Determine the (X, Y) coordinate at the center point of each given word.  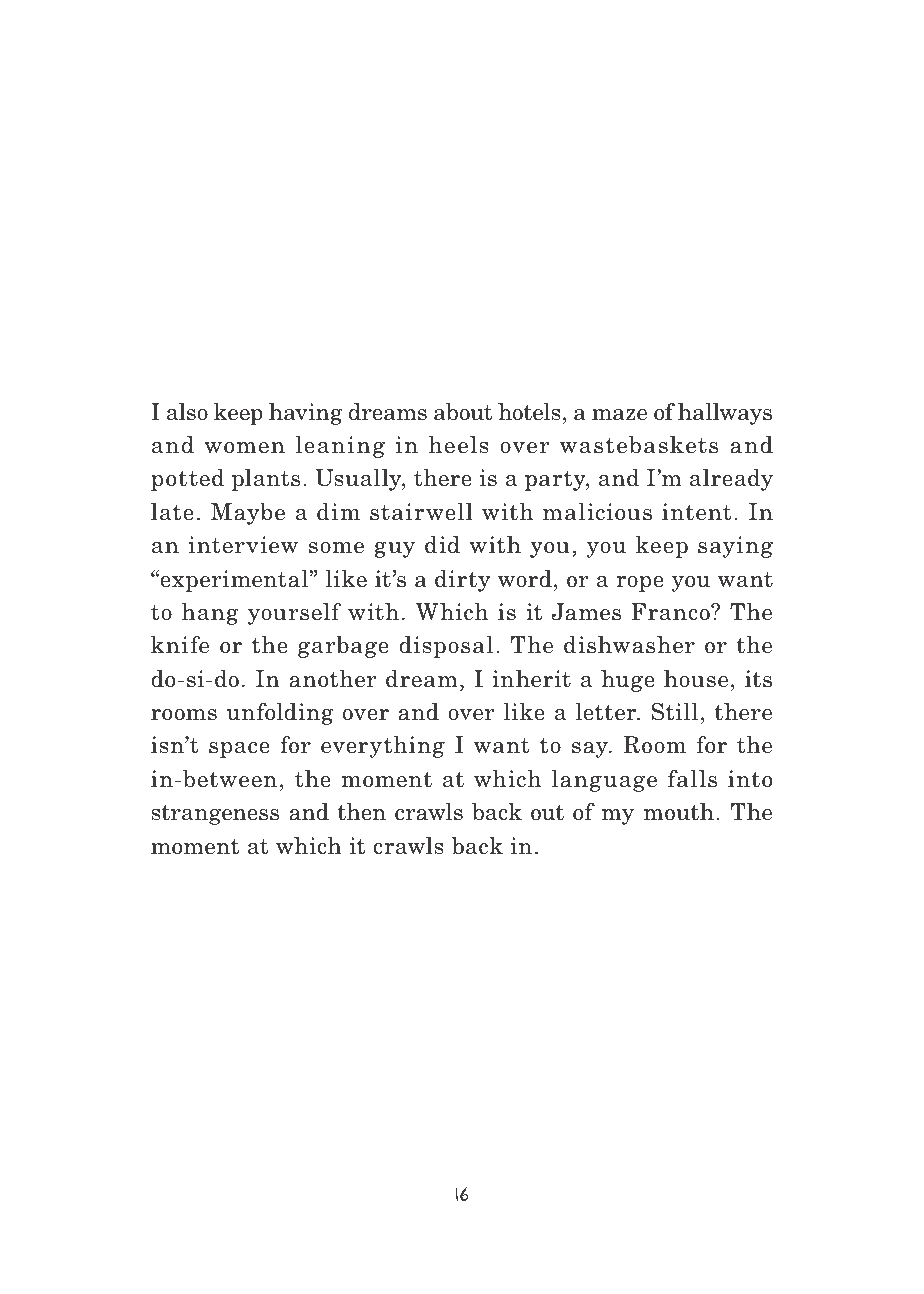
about (463, 412)
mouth (679, 812)
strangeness (215, 814)
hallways (725, 414)
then (361, 812)
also (187, 412)
